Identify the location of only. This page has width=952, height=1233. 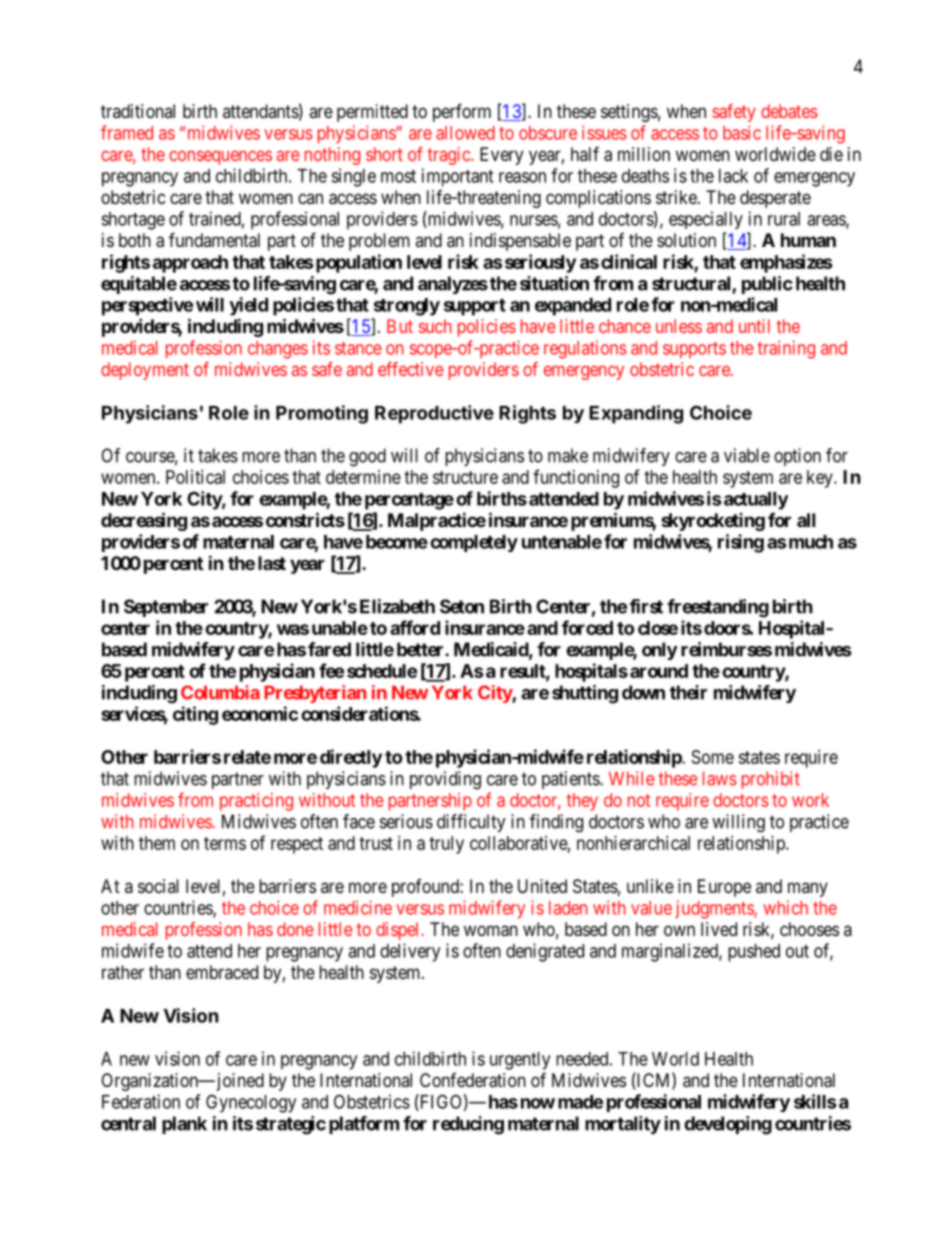
(660, 651).
